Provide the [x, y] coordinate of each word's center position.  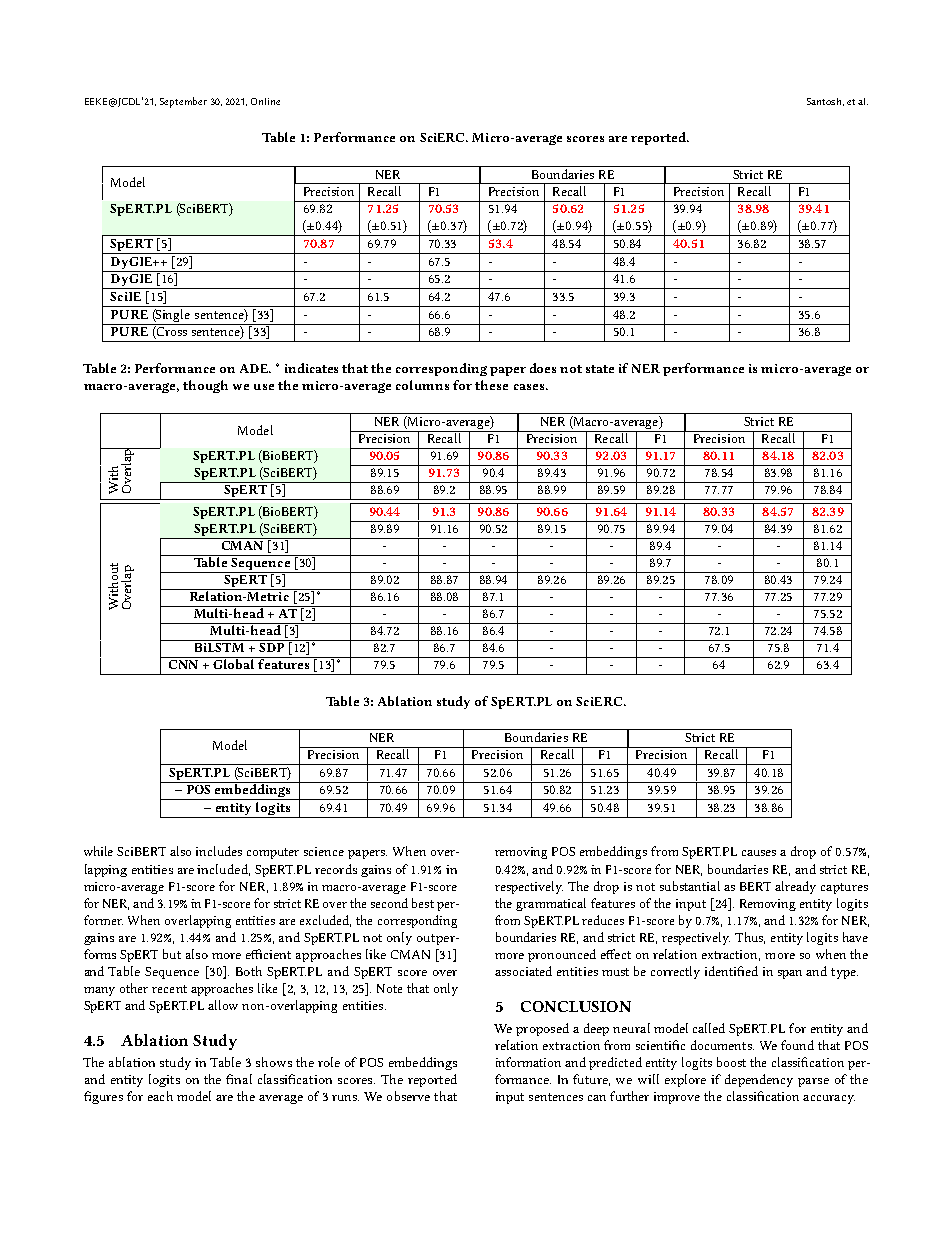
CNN [183, 664]
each [160, 1096]
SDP [271, 647]
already [795, 887]
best [423, 903]
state [600, 369]
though [205, 386]
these [491, 385]
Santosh [824, 101]
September [183, 102]
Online [265, 101]
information [528, 1062]
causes [759, 853]
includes [219, 851]
